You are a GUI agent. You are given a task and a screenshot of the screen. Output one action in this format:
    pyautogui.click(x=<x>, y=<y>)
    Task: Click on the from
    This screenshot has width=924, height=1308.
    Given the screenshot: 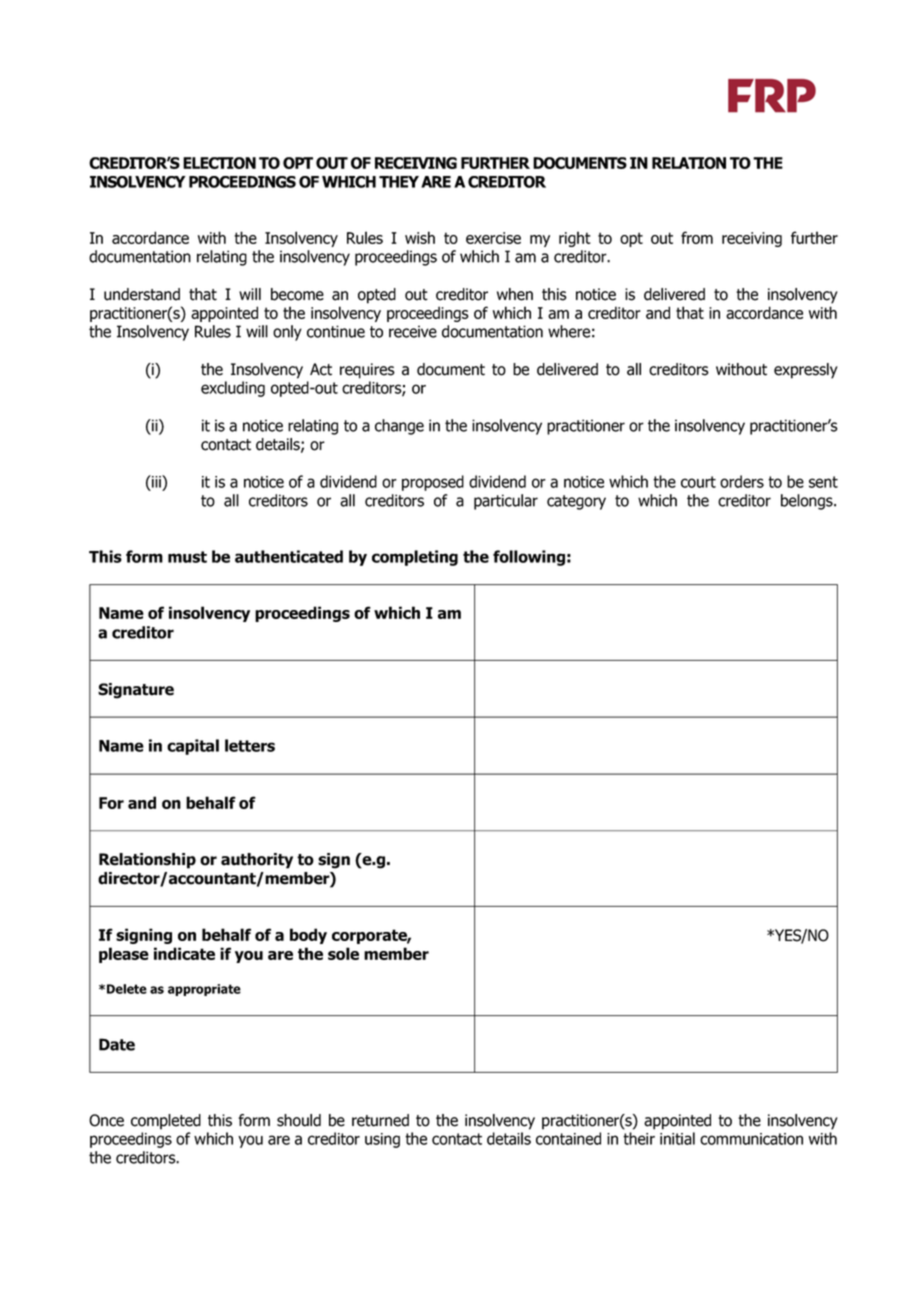 What is the action you would take?
    pyautogui.click(x=697, y=237)
